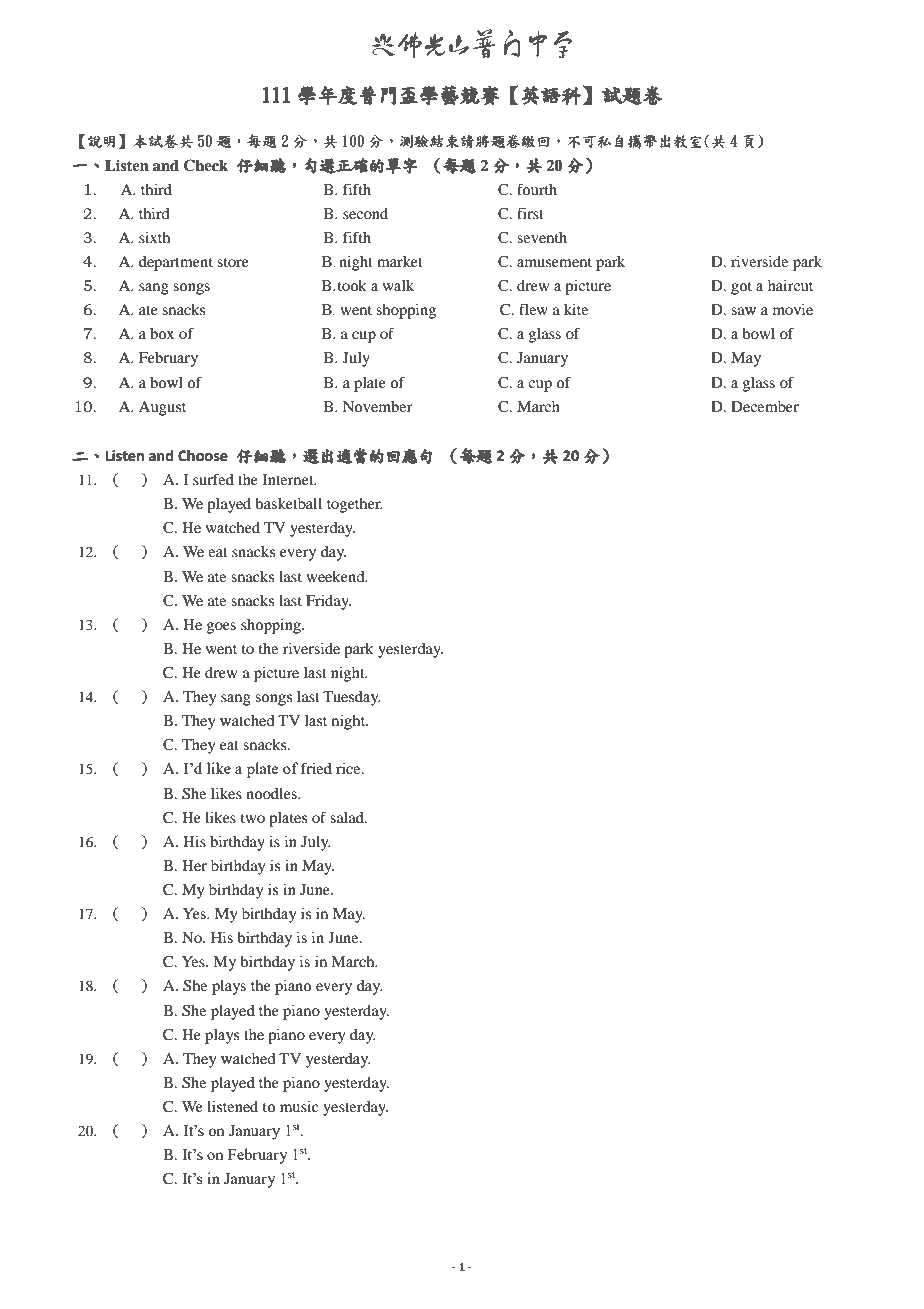 The width and height of the page is (924, 1309). I want to click on Tuesday, so click(352, 698).
